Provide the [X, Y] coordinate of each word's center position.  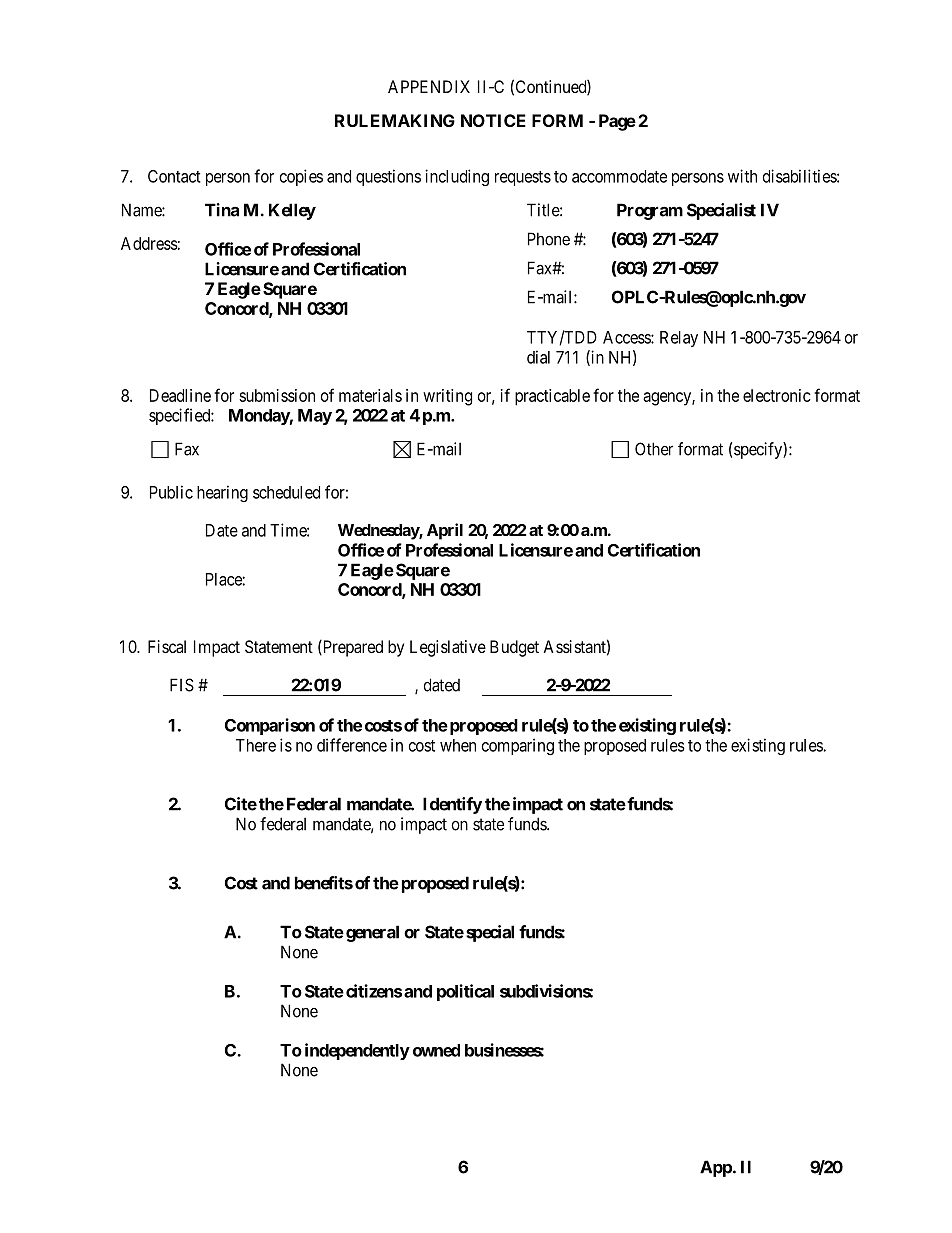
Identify [452, 805]
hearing [222, 493]
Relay [679, 339]
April [445, 531]
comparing [518, 746]
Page [617, 122]
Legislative [448, 648]
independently [357, 1051]
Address [149, 243]
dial [538, 357]
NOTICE [493, 120]
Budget [514, 648]
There [256, 745]
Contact [174, 176]
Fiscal [167, 646]
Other [654, 449]
